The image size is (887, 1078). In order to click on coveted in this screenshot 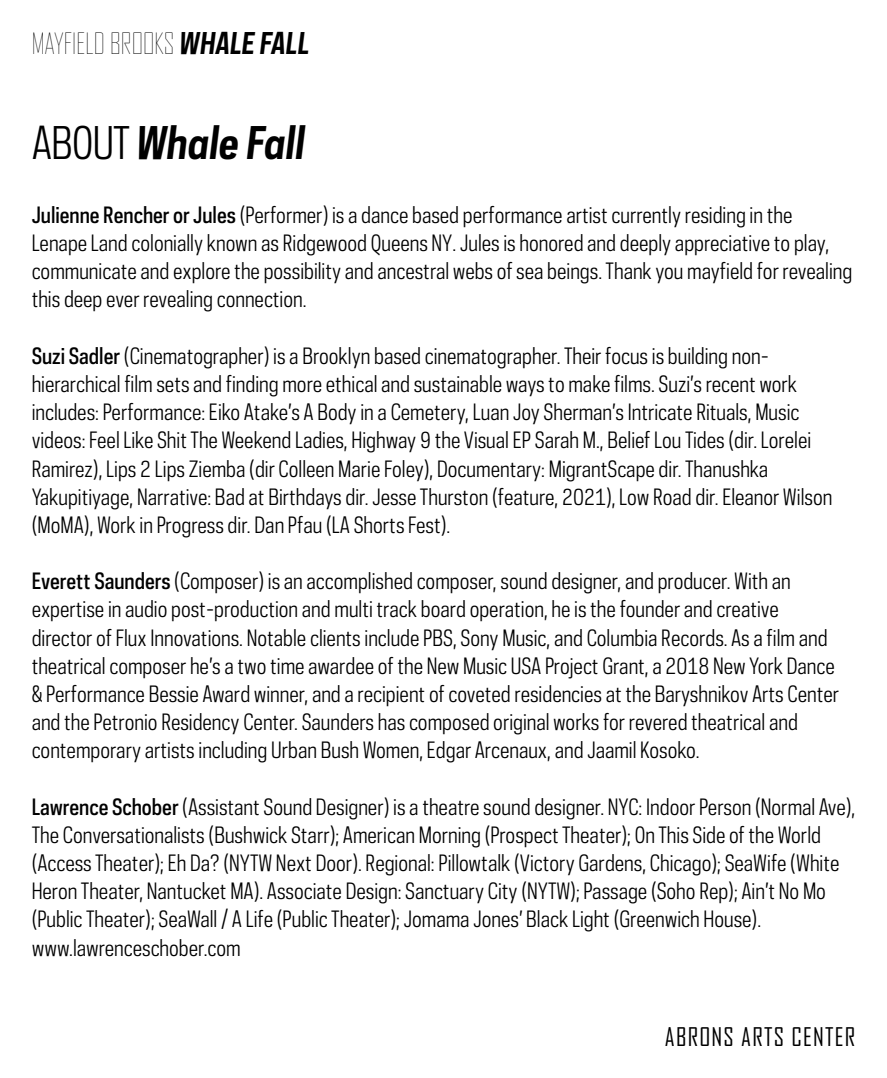, I will do `click(479, 694)`.
